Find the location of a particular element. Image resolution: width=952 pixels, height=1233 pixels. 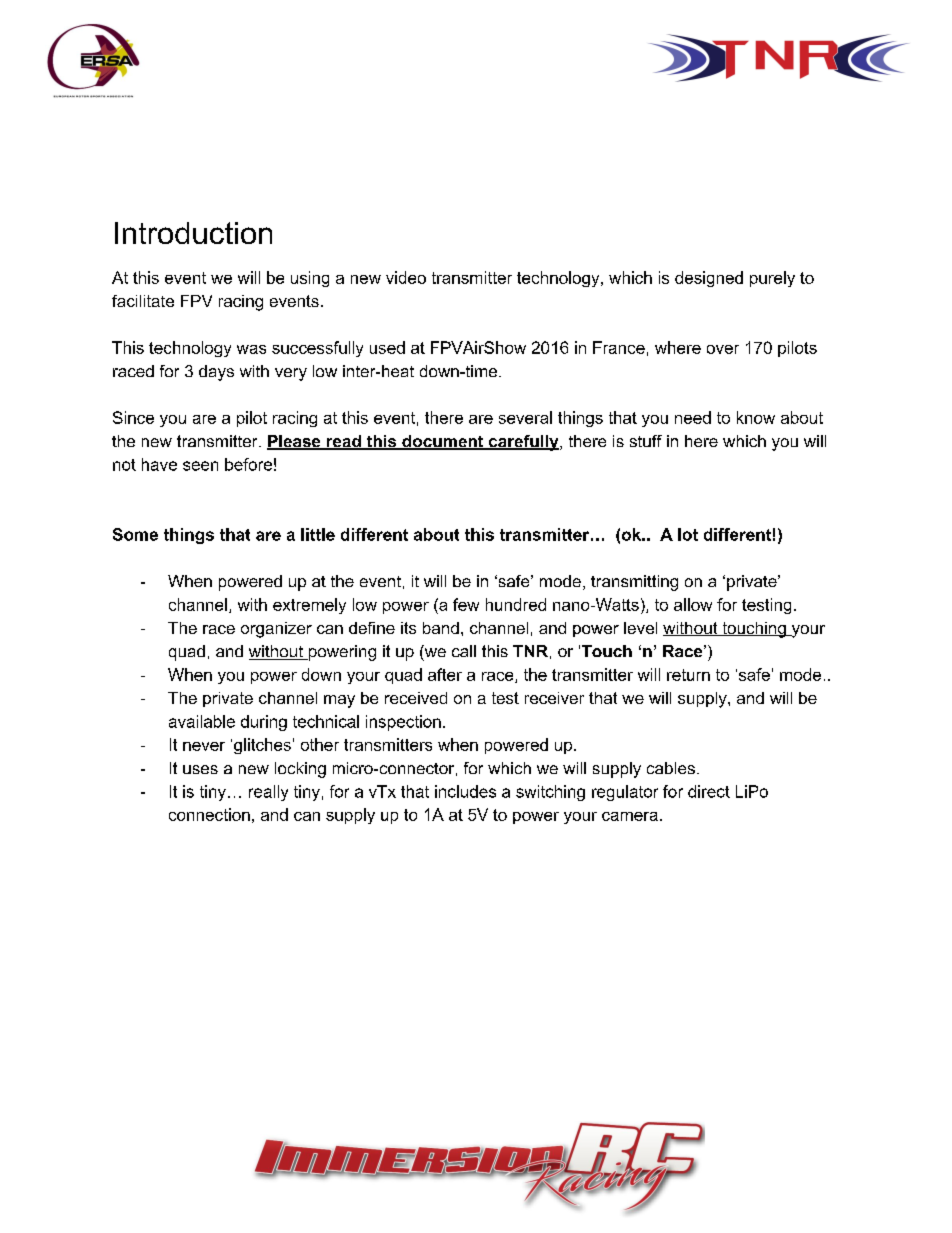

includes is located at coordinates (465, 791).
